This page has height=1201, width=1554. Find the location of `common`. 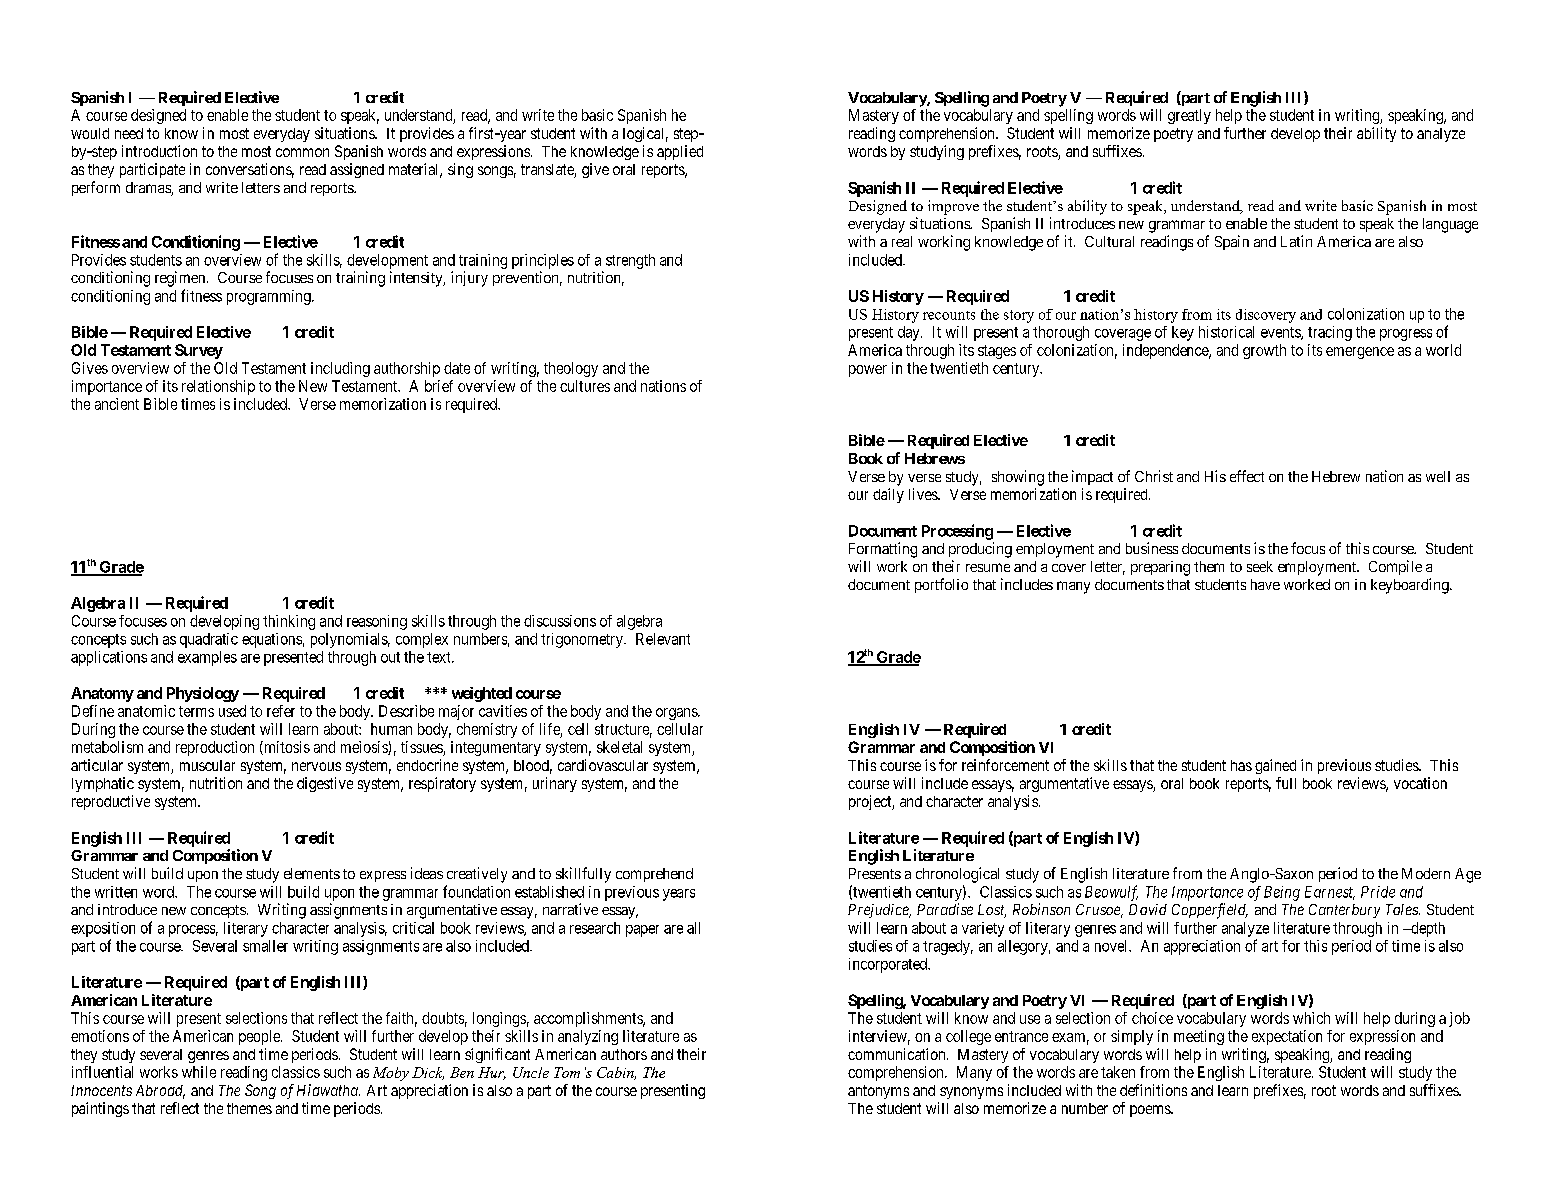

common is located at coordinates (302, 152).
